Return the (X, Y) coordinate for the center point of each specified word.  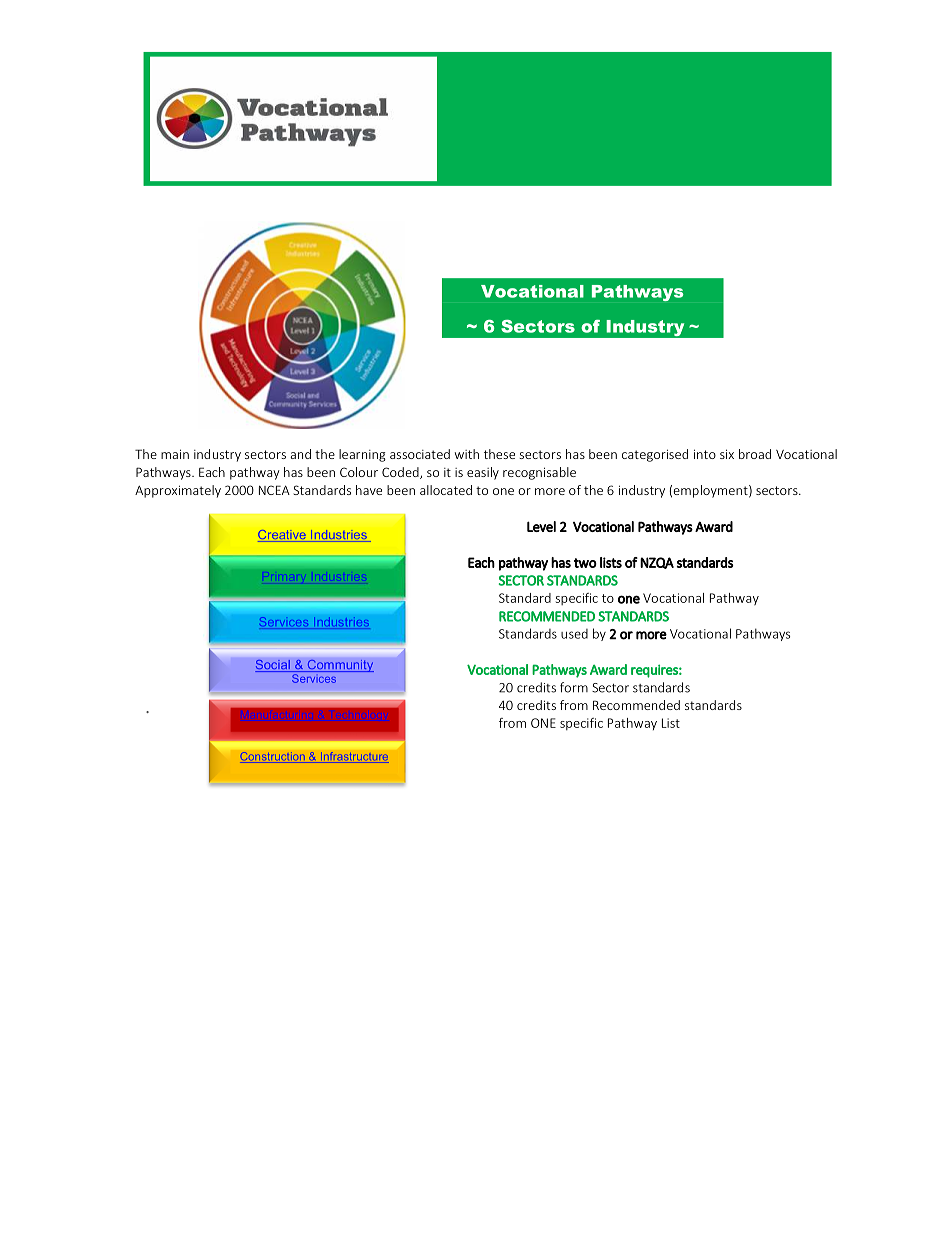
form (574, 687)
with (467, 454)
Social (273, 666)
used (574, 634)
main (175, 454)
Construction (273, 757)
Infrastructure (353, 757)
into (705, 454)
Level (541, 526)
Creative (283, 536)
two (585, 563)
